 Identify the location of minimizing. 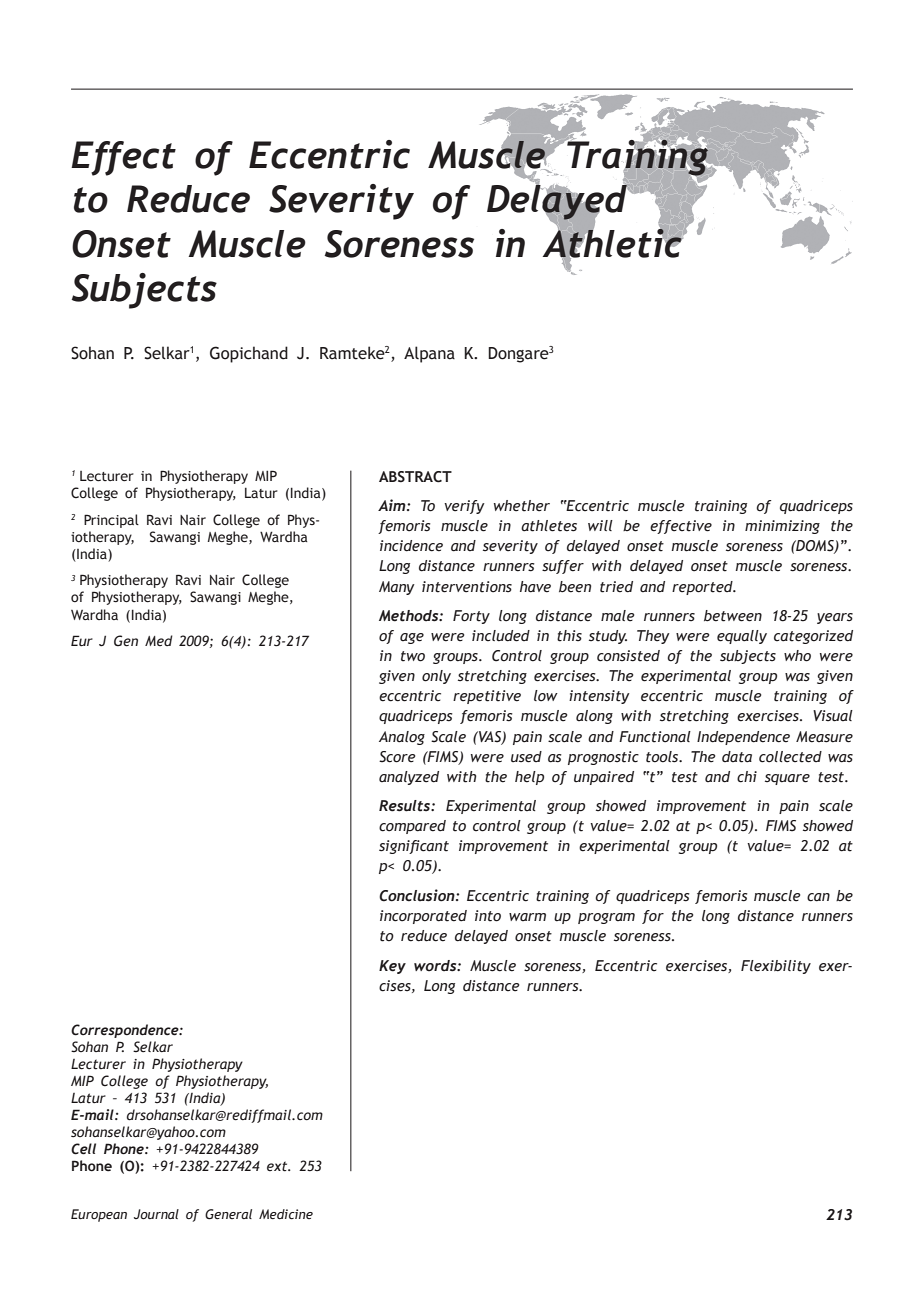
(782, 527).
